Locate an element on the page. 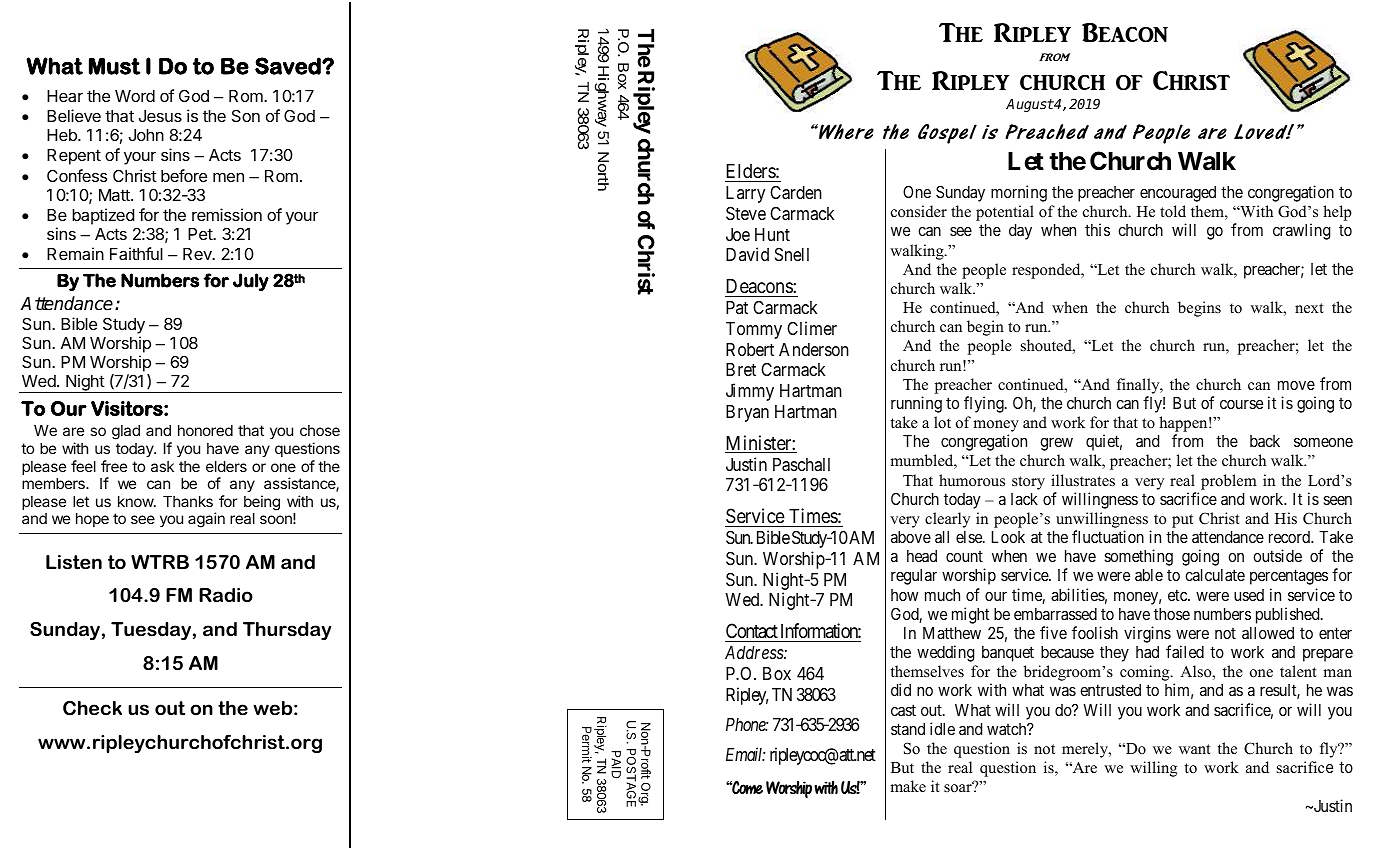 The height and width of the image is (850, 1400). next is located at coordinates (1309, 308).
